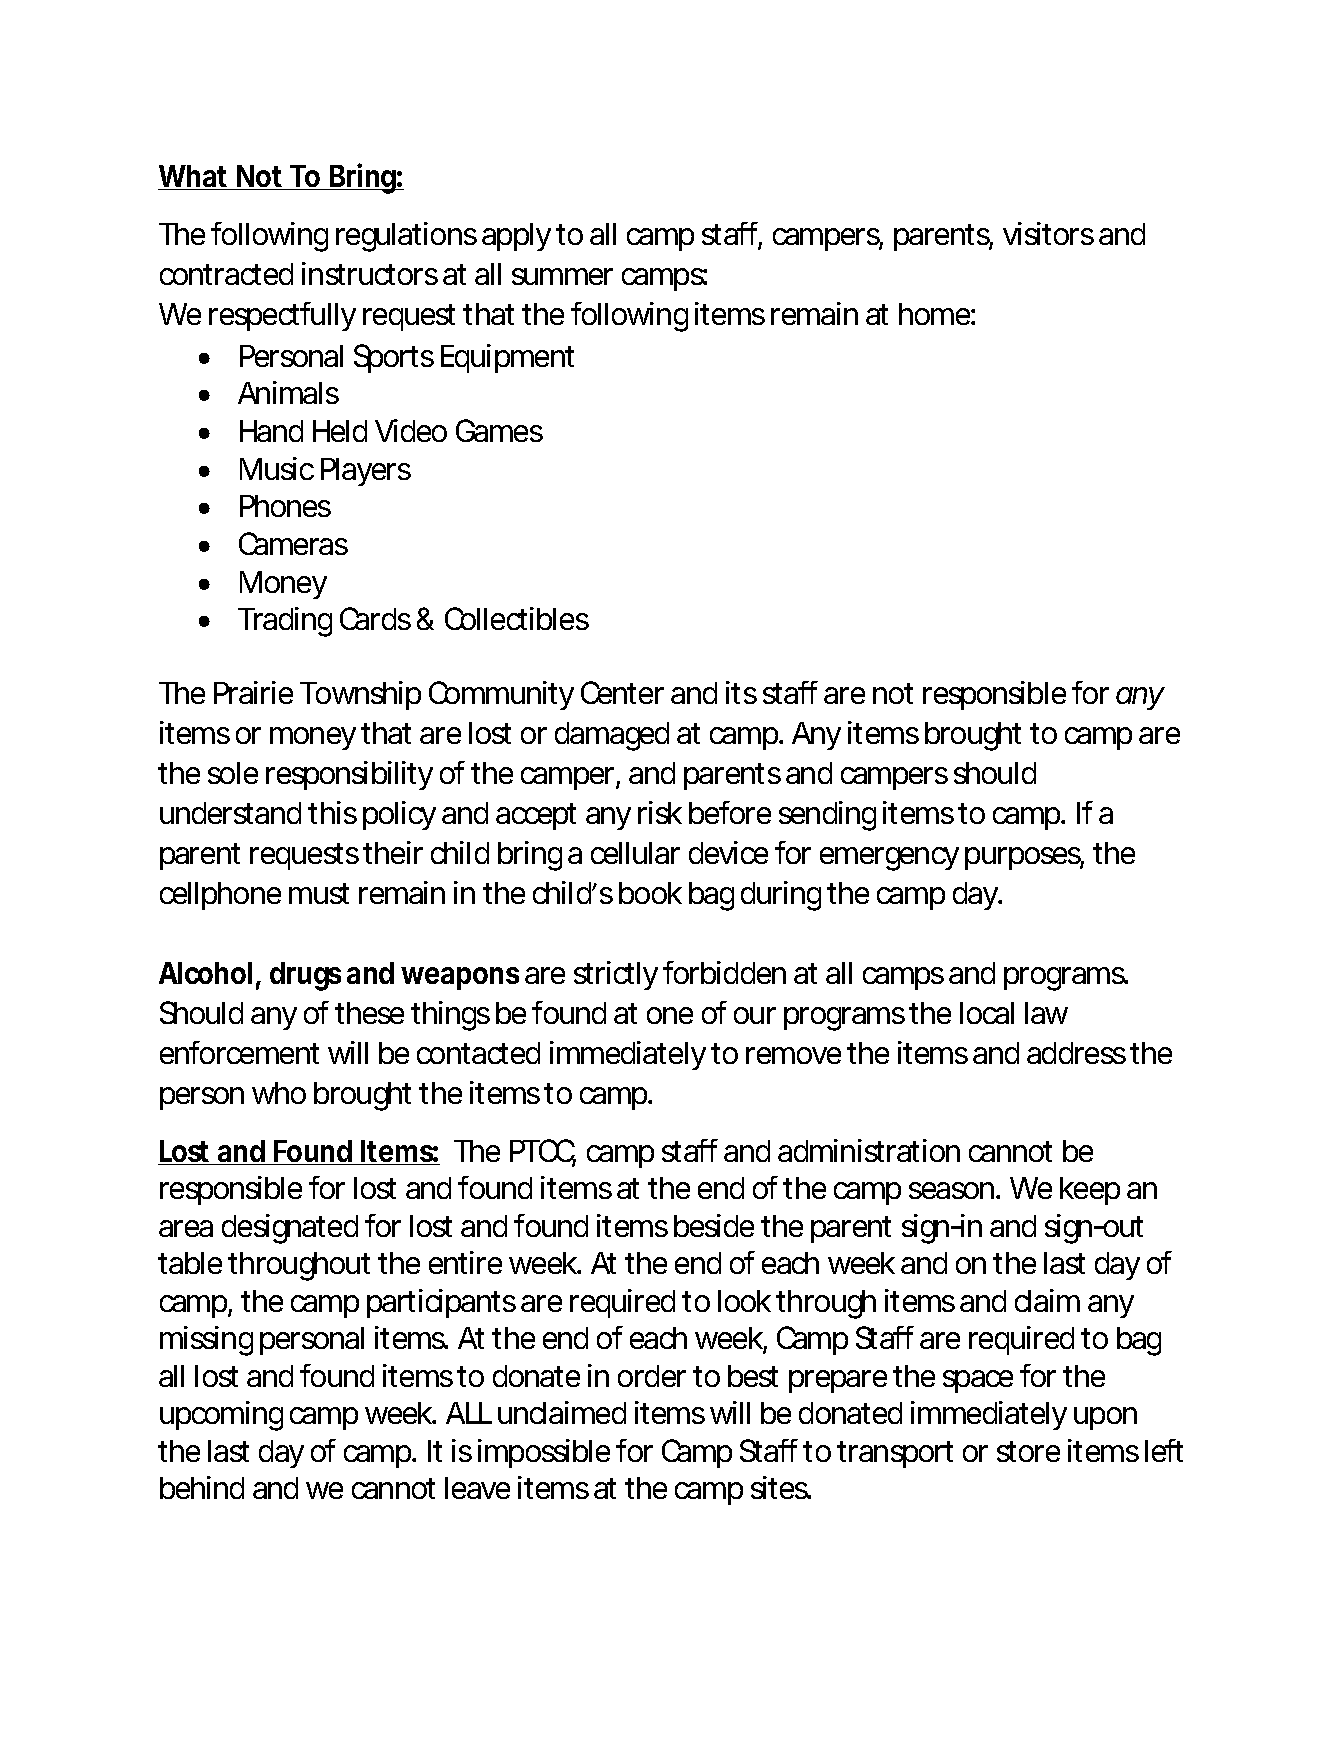  Describe the element at coordinates (1048, 233) in the page. I see `visitors` at that location.
